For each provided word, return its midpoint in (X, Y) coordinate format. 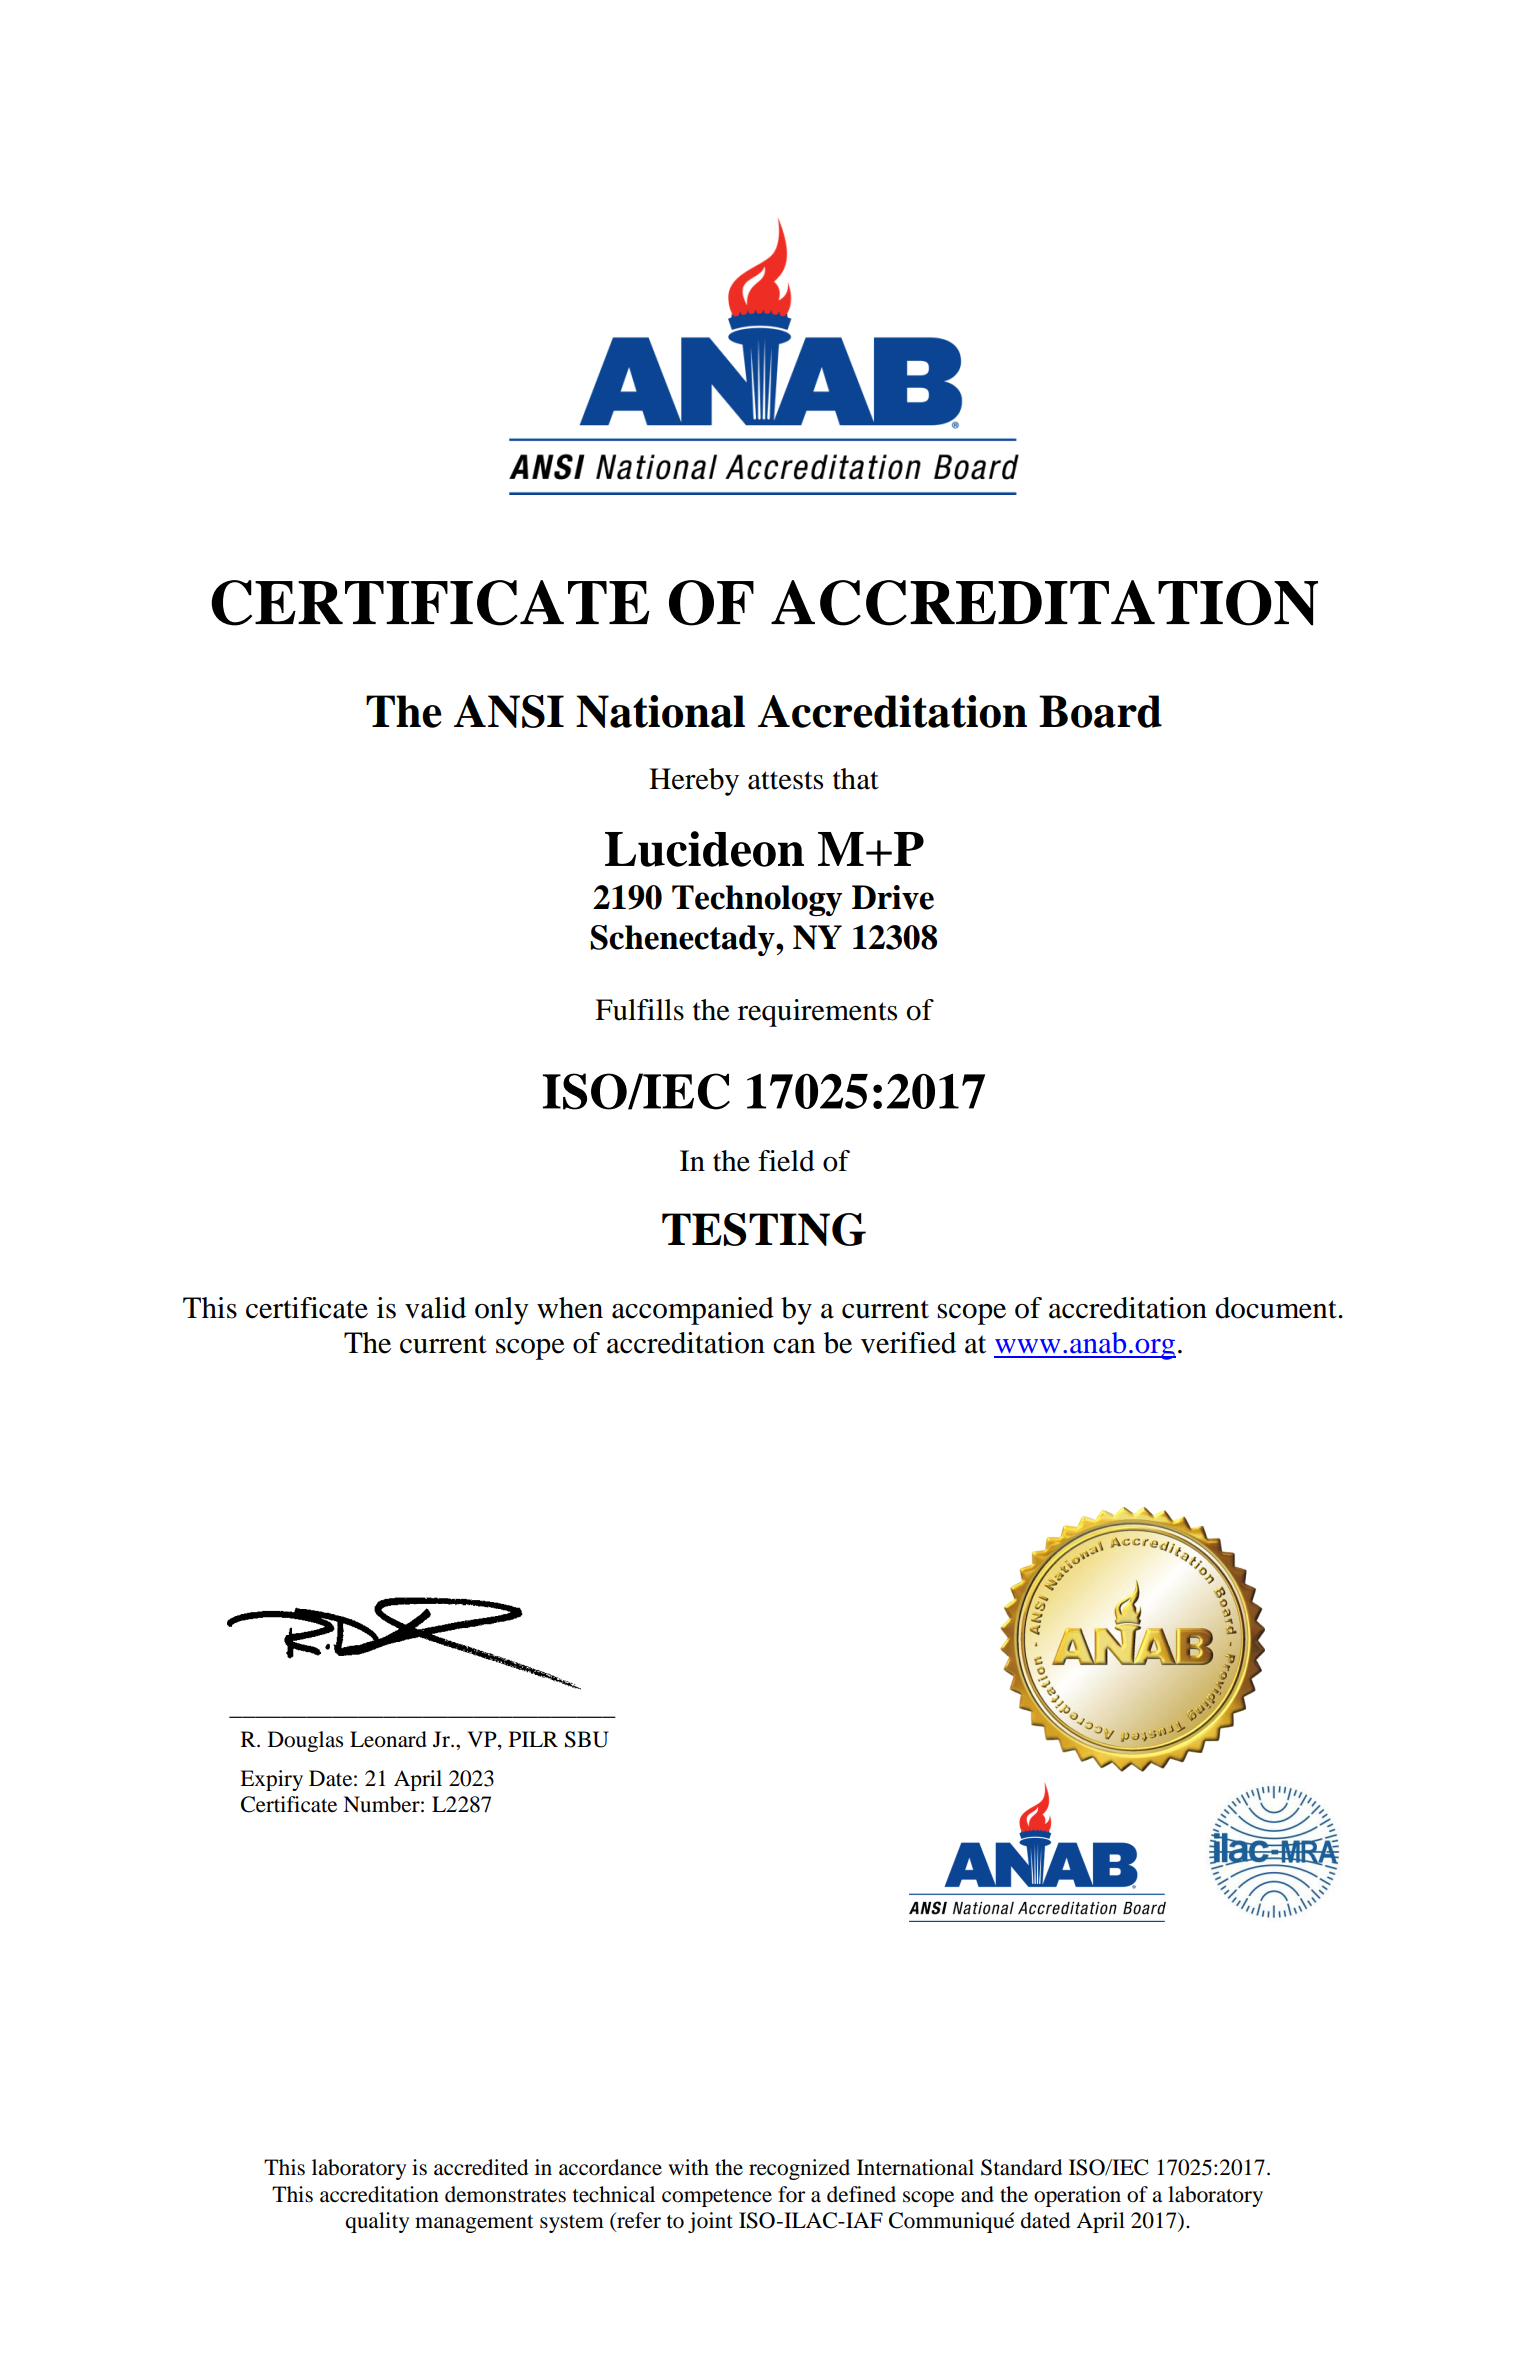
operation (1077, 2196)
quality (377, 2222)
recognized (799, 2169)
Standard (1021, 2167)
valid (435, 1308)
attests (785, 780)
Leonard (388, 1739)
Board (1100, 711)
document (1277, 1308)
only (502, 1311)
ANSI (509, 711)
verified (908, 1343)
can (794, 1346)
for (791, 2194)
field (786, 1161)
